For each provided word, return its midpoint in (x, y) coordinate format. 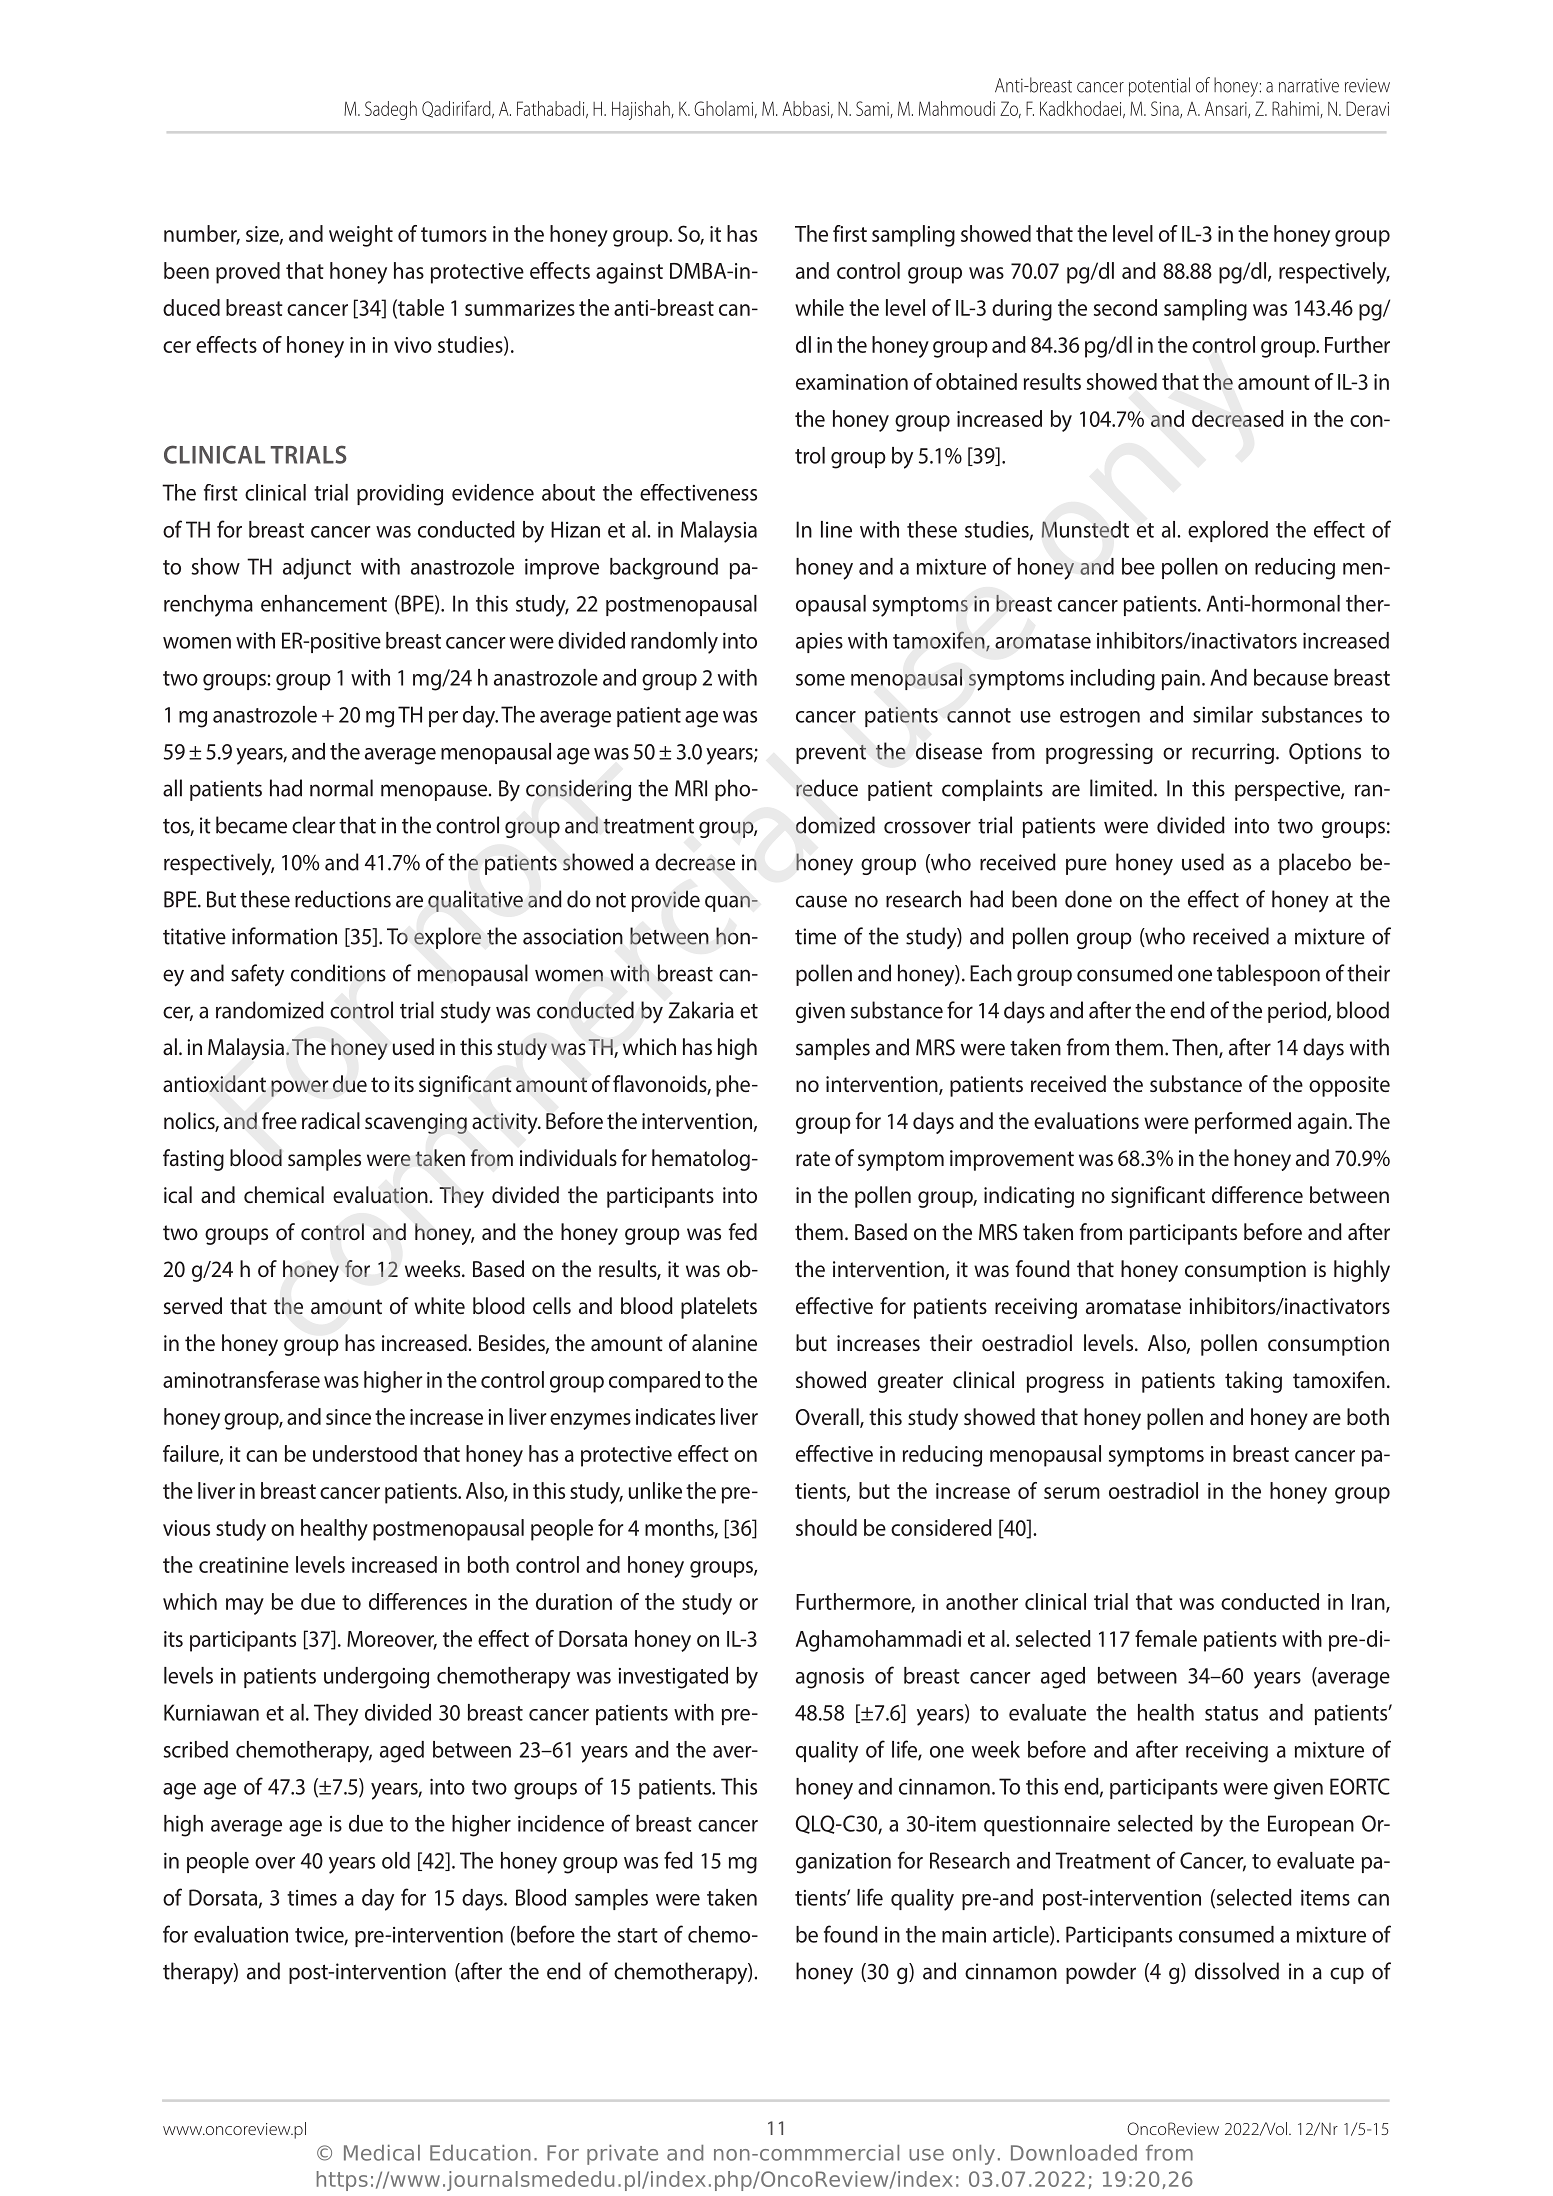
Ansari (1227, 109)
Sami (873, 109)
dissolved (1237, 1971)
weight (361, 236)
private (622, 2155)
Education (480, 2153)
